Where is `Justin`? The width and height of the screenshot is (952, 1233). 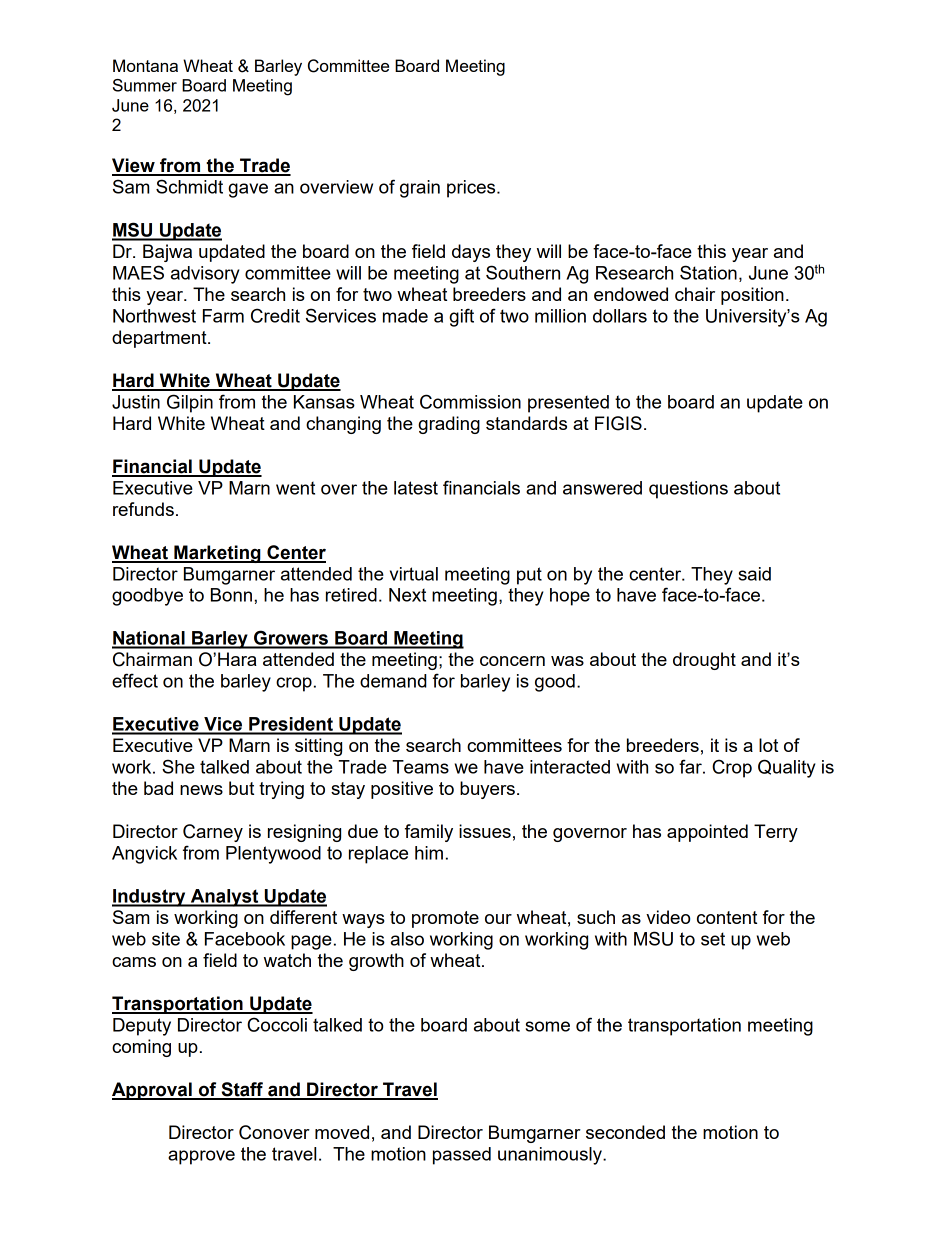
Justin is located at coordinates (136, 402).
